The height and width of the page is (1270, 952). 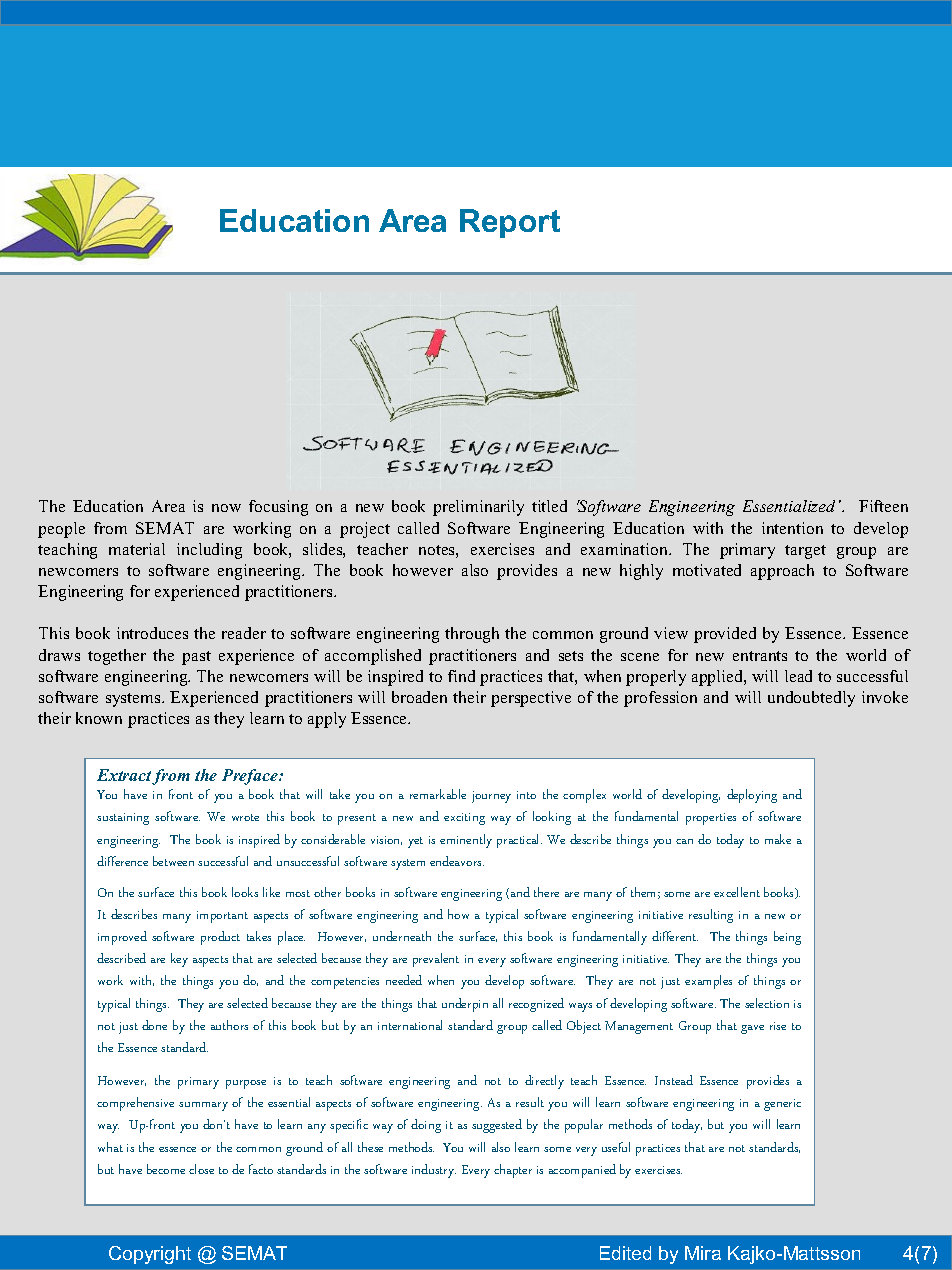 What do you see at coordinates (150, 1255) in the page?
I see `Copyright` at bounding box center [150, 1255].
